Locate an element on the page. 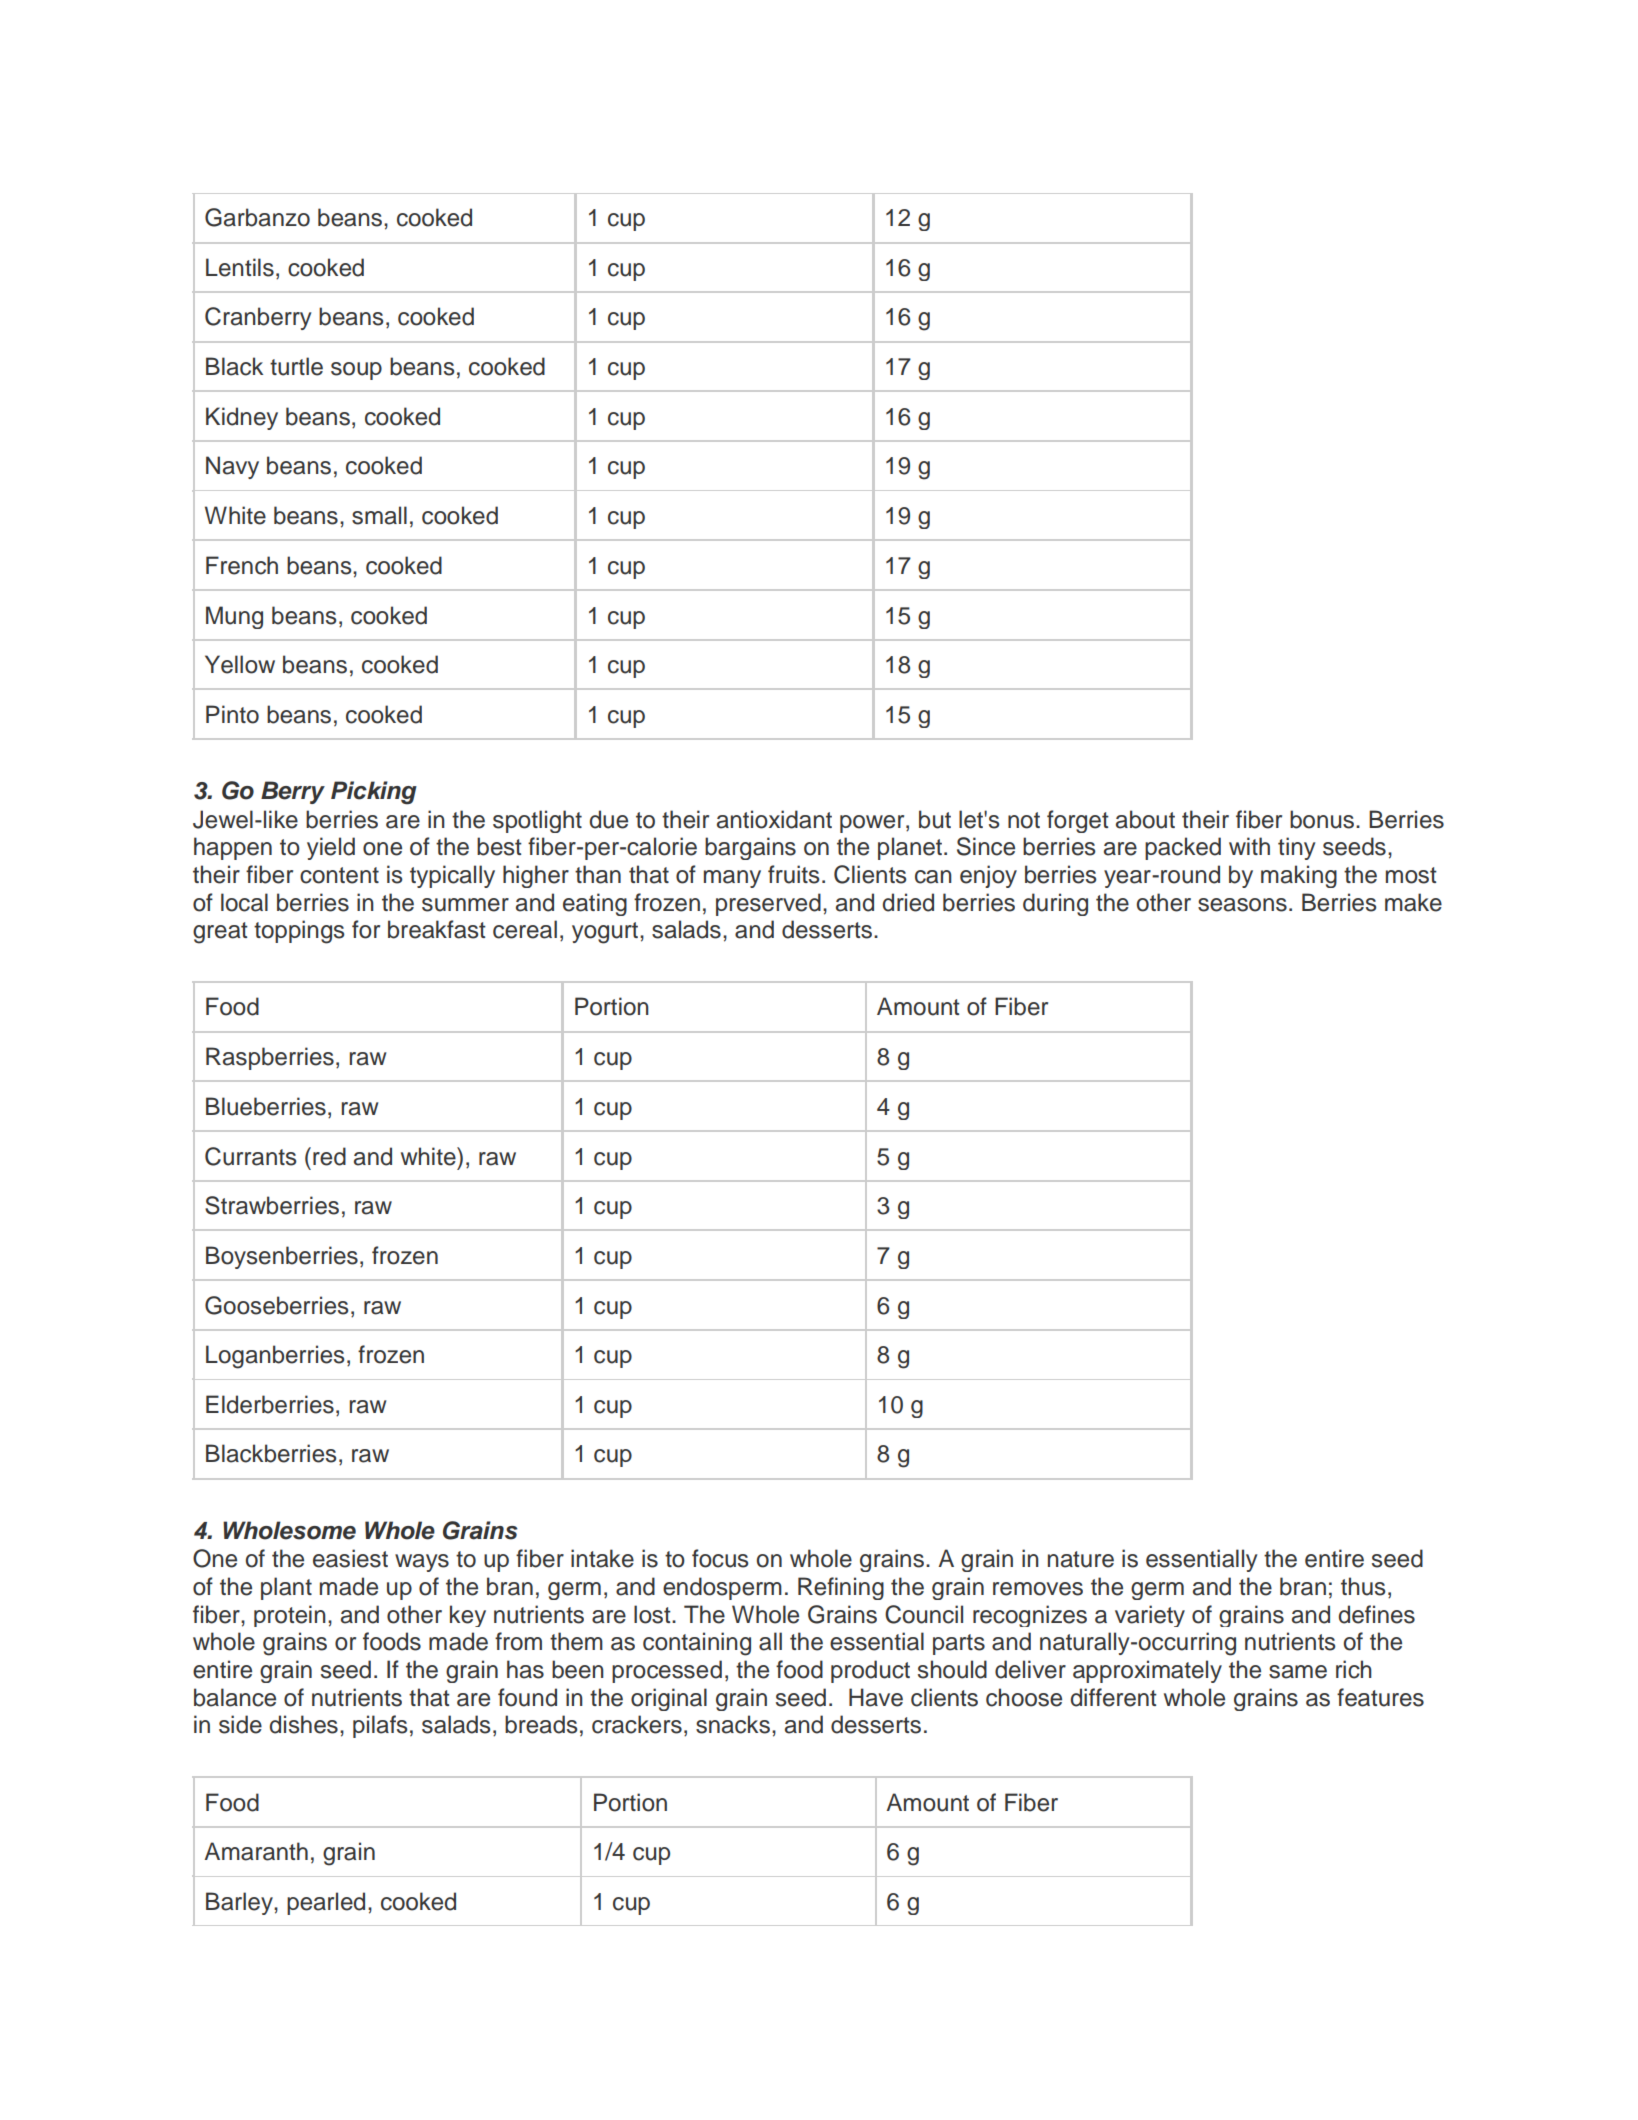 The width and height of the document is (1638, 2120). Garbanzo is located at coordinates (257, 217).
